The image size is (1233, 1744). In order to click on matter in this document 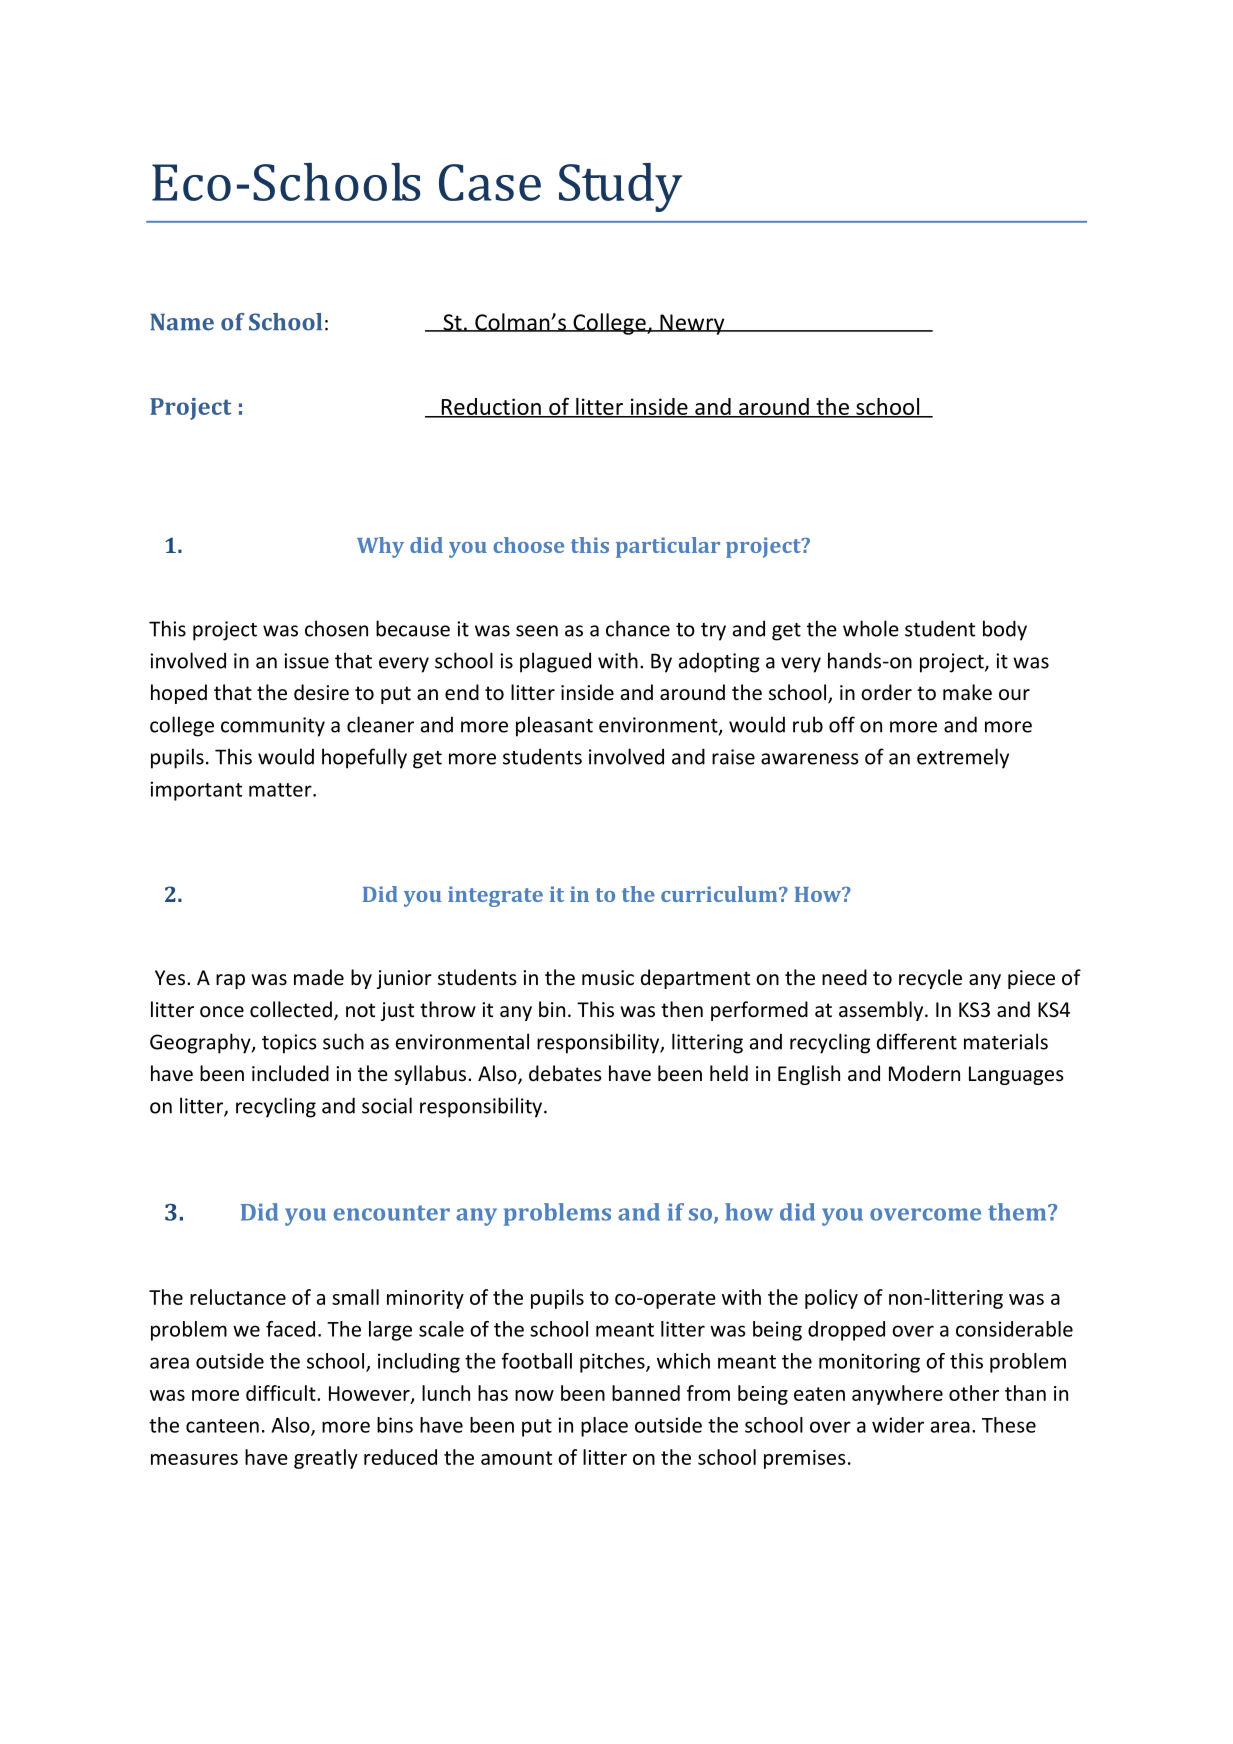, I will do `click(281, 790)`.
